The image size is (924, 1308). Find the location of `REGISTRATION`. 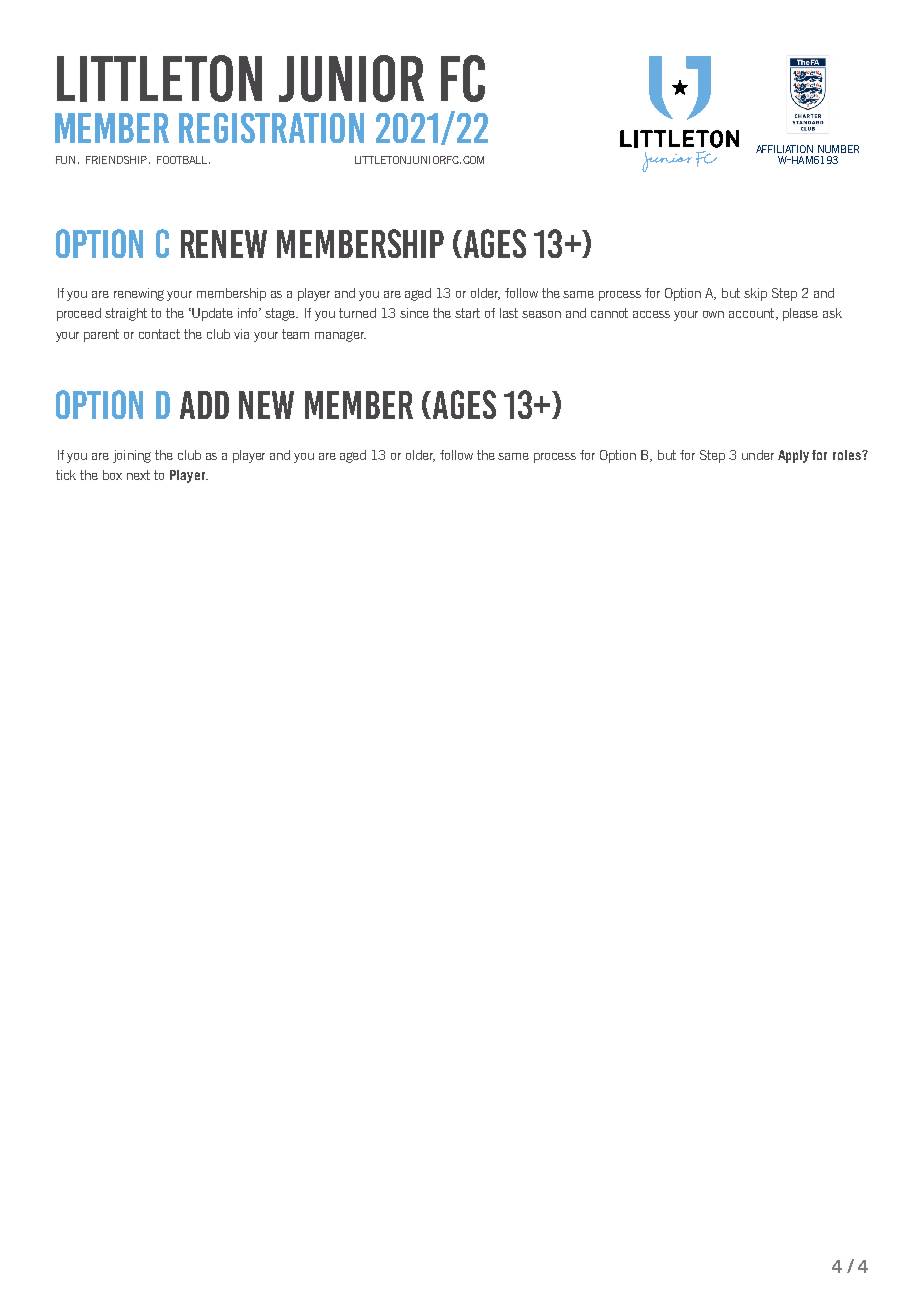

REGISTRATION is located at coordinates (271, 128).
